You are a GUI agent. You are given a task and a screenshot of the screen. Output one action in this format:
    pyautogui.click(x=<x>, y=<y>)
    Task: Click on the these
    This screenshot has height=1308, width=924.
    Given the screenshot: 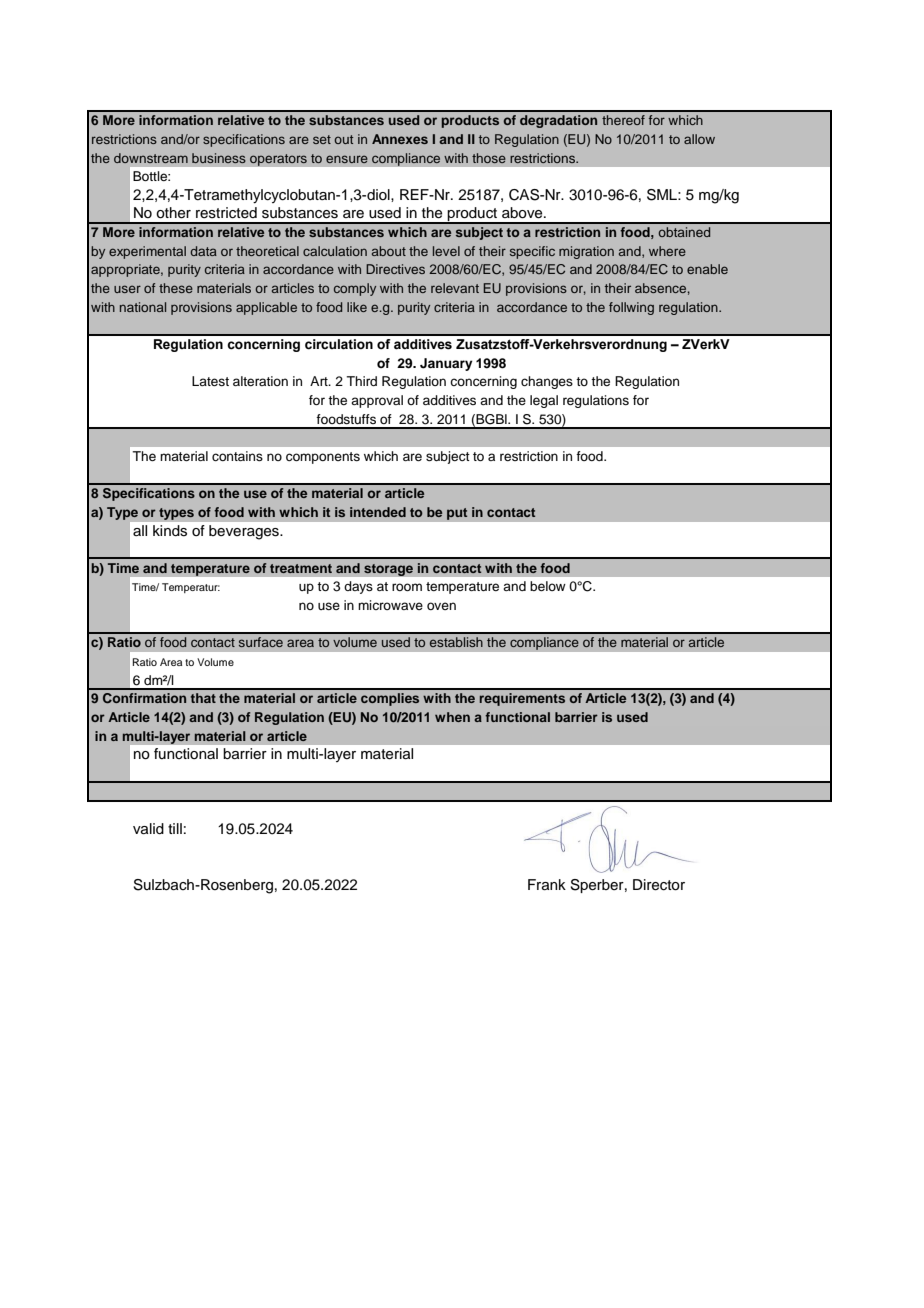 What is the action you would take?
    pyautogui.click(x=176, y=288)
